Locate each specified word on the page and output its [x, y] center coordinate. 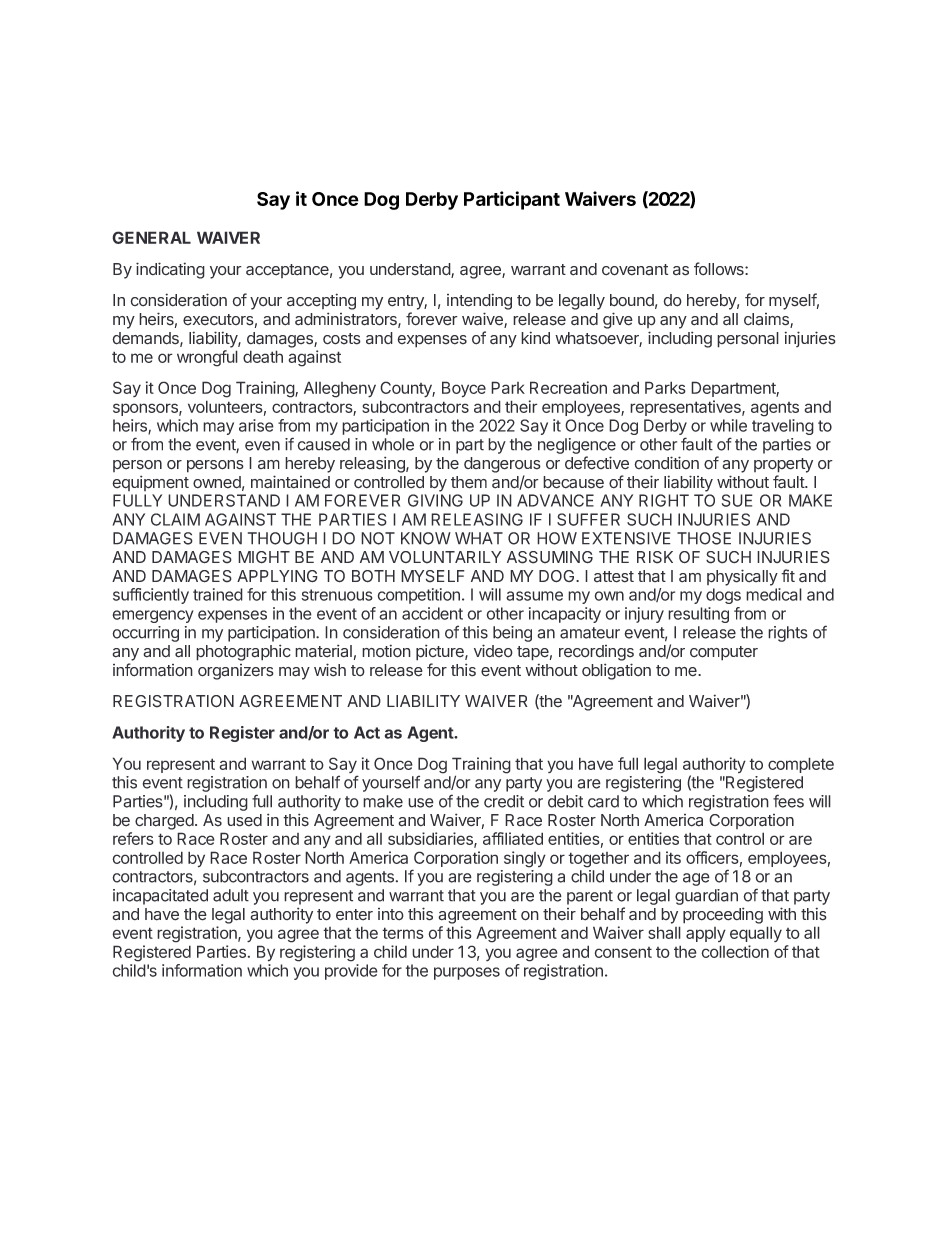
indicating [170, 270]
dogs [723, 596]
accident [432, 613]
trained [218, 594]
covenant [635, 270]
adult [231, 895]
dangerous [502, 465]
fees [788, 801]
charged [164, 822]
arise [256, 425]
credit [504, 801]
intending [479, 301]
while [728, 425]
